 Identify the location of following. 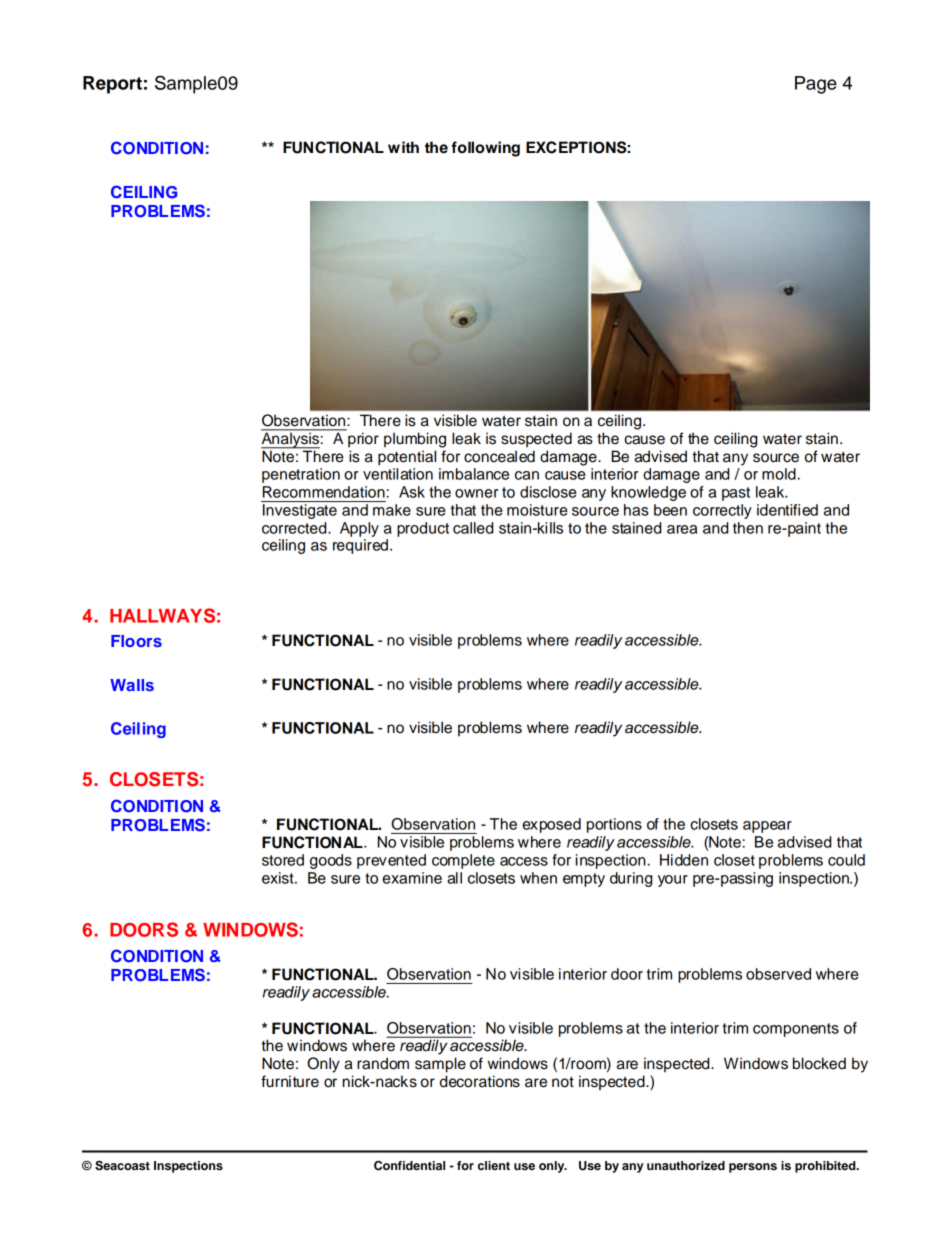
(485, 149).
